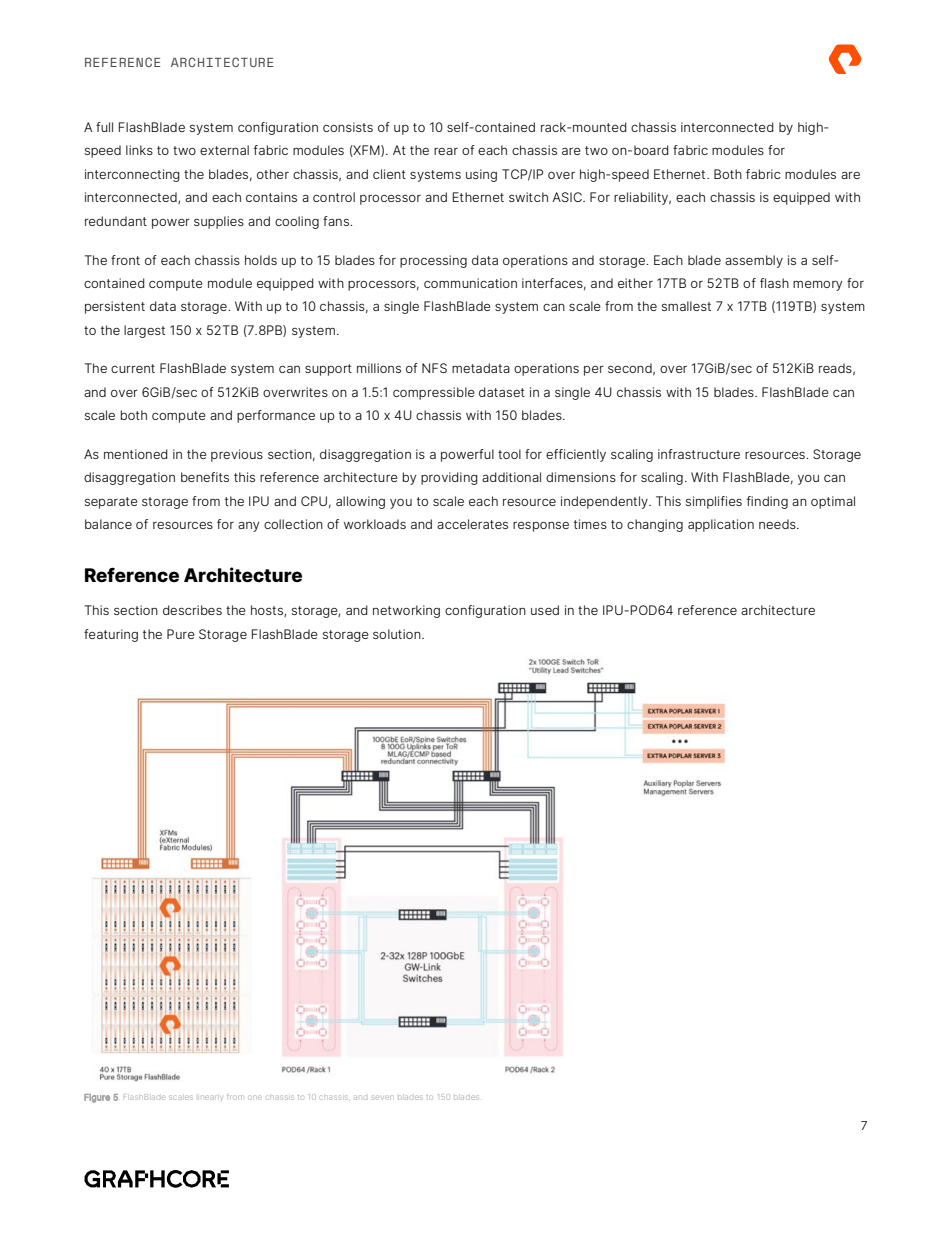 Image resolution: width=952 pixels, height=1233 pixels. What do you see at coordinates (446, 151) in the screenshot?
I see `rear` at bounding box center [446, 151].
